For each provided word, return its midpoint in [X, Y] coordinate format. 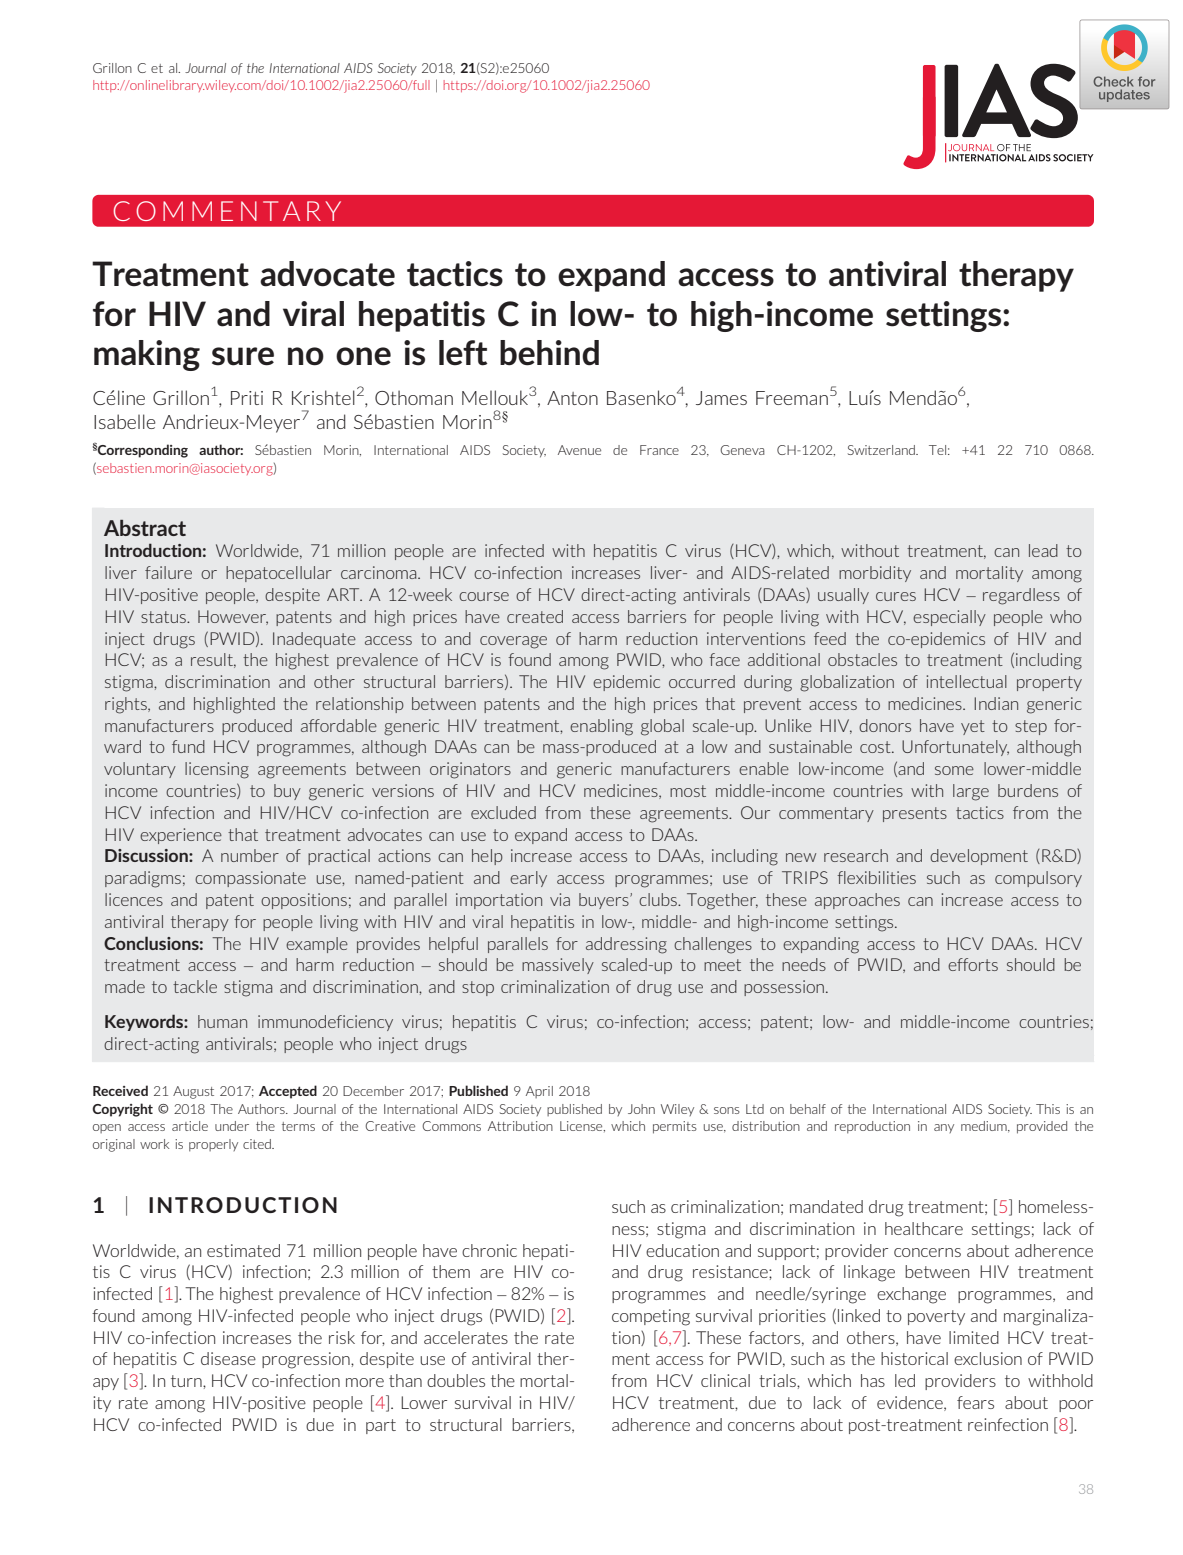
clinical [725, 1380]
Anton [572, 398]
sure [243, 356]
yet [973, 727]
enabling [601, 727]
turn [187, 1381]
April [539, 1092]
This [1048, 1109]
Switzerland [882, 450]
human [222, 1021]
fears [975, 1402]
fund [188, 746]
